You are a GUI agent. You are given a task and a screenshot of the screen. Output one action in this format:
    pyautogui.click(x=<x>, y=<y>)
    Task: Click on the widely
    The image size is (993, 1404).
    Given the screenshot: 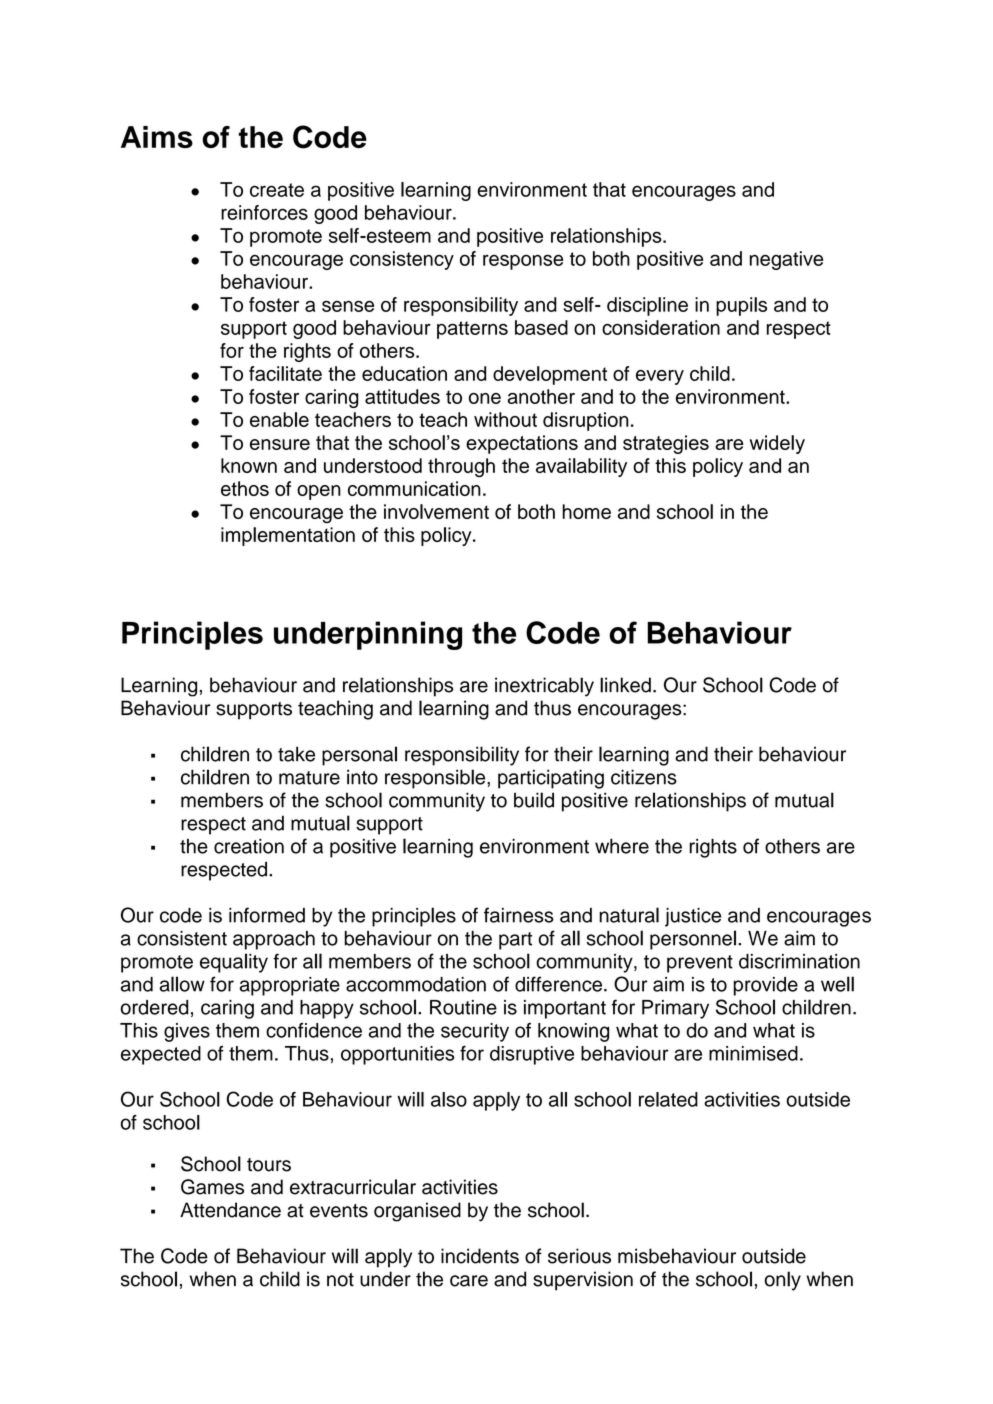 What is the action you would take?
    pyautogui.click(x=777, y=444)
